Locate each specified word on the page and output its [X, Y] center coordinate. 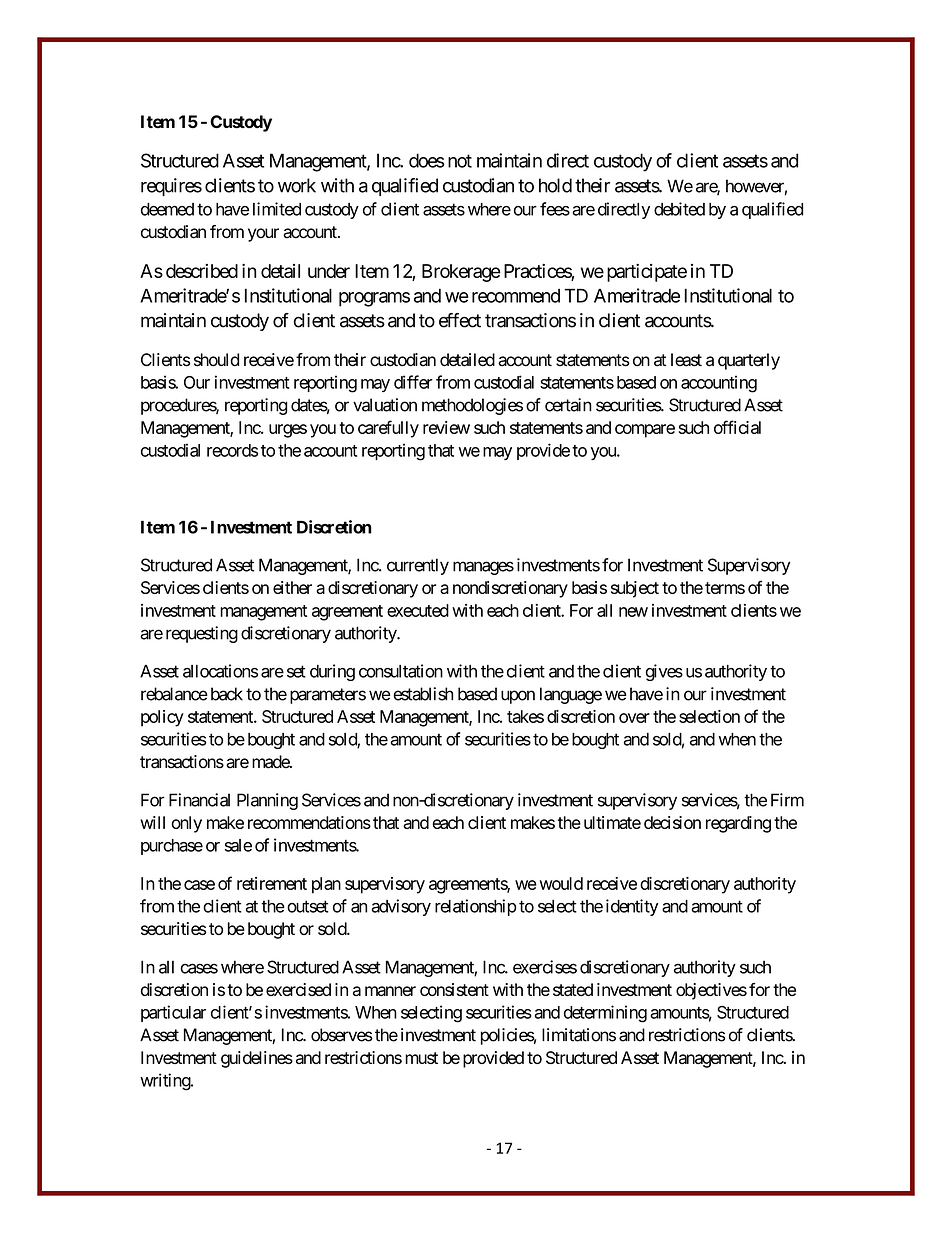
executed [418, 610]
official [737, 427]
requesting [202, 634]
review [446, 427]
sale [238, 845]
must [421, 1058]
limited [277, 209]
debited [679, 209]
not [460, 161]
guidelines [257, 1059]
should [216, 360]
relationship [476, 907]
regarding [738, 824]
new [633, 612]
